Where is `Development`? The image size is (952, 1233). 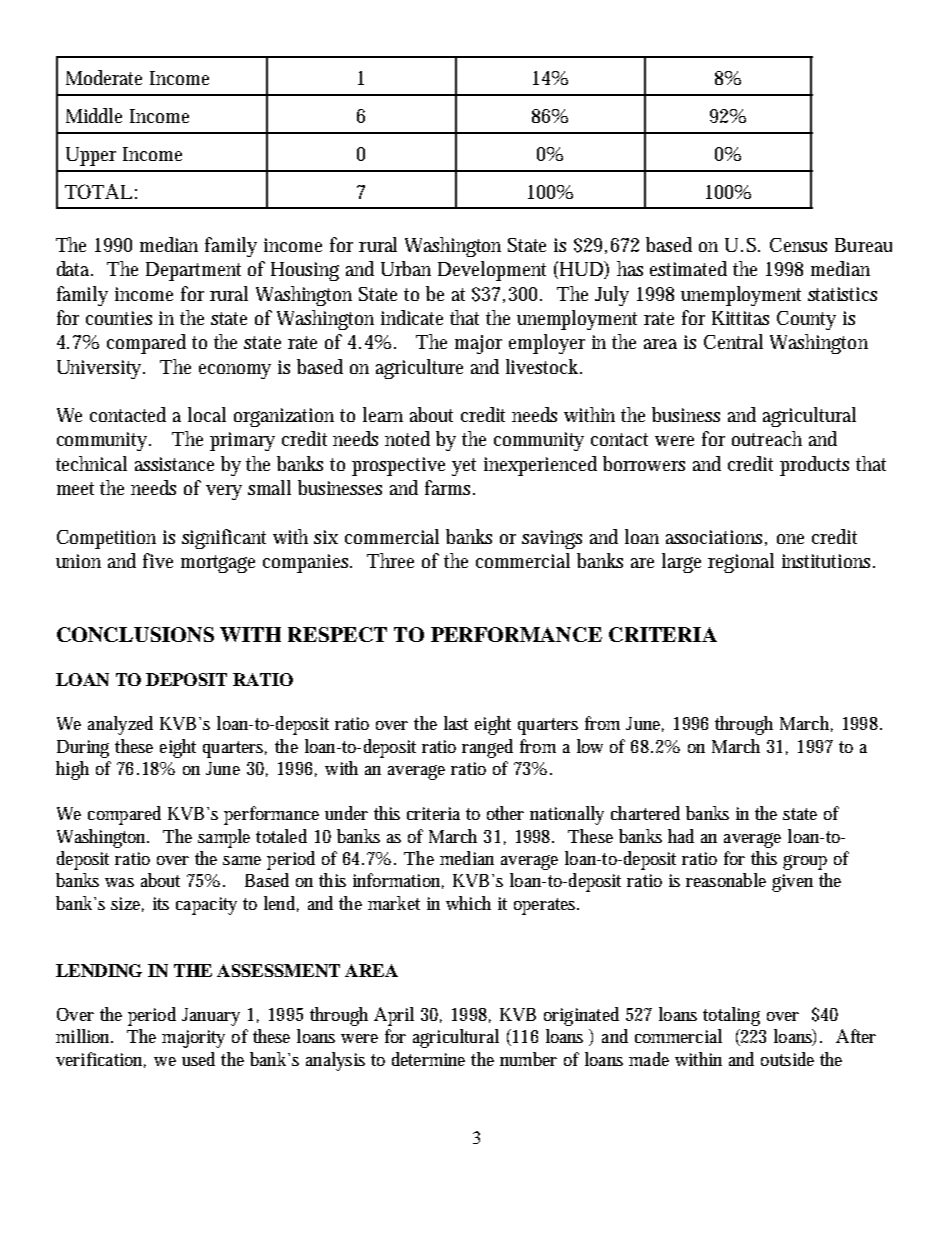 Development is located at coordinates (492, 271).
